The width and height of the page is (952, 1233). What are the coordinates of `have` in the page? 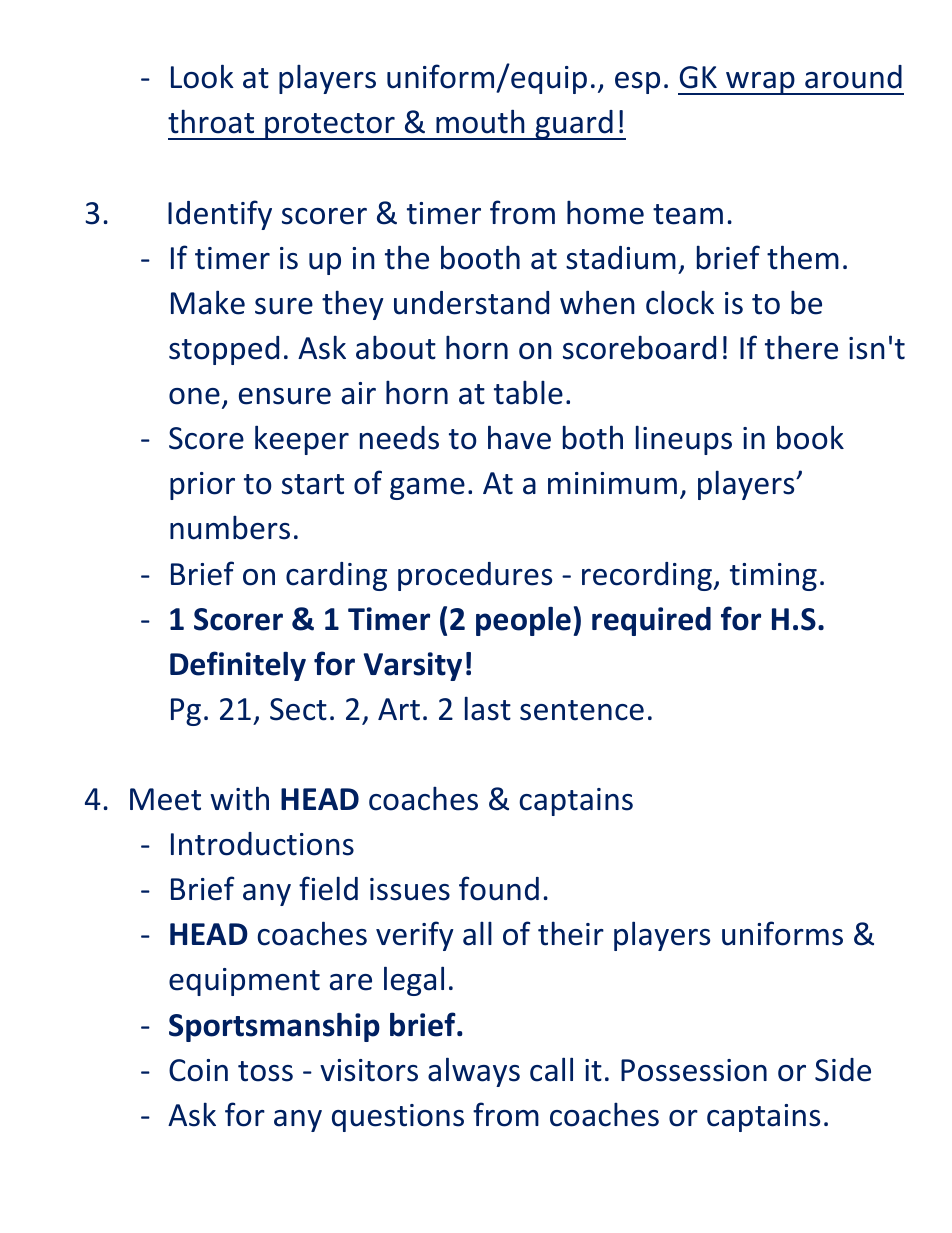 It's located at (519, 437).
